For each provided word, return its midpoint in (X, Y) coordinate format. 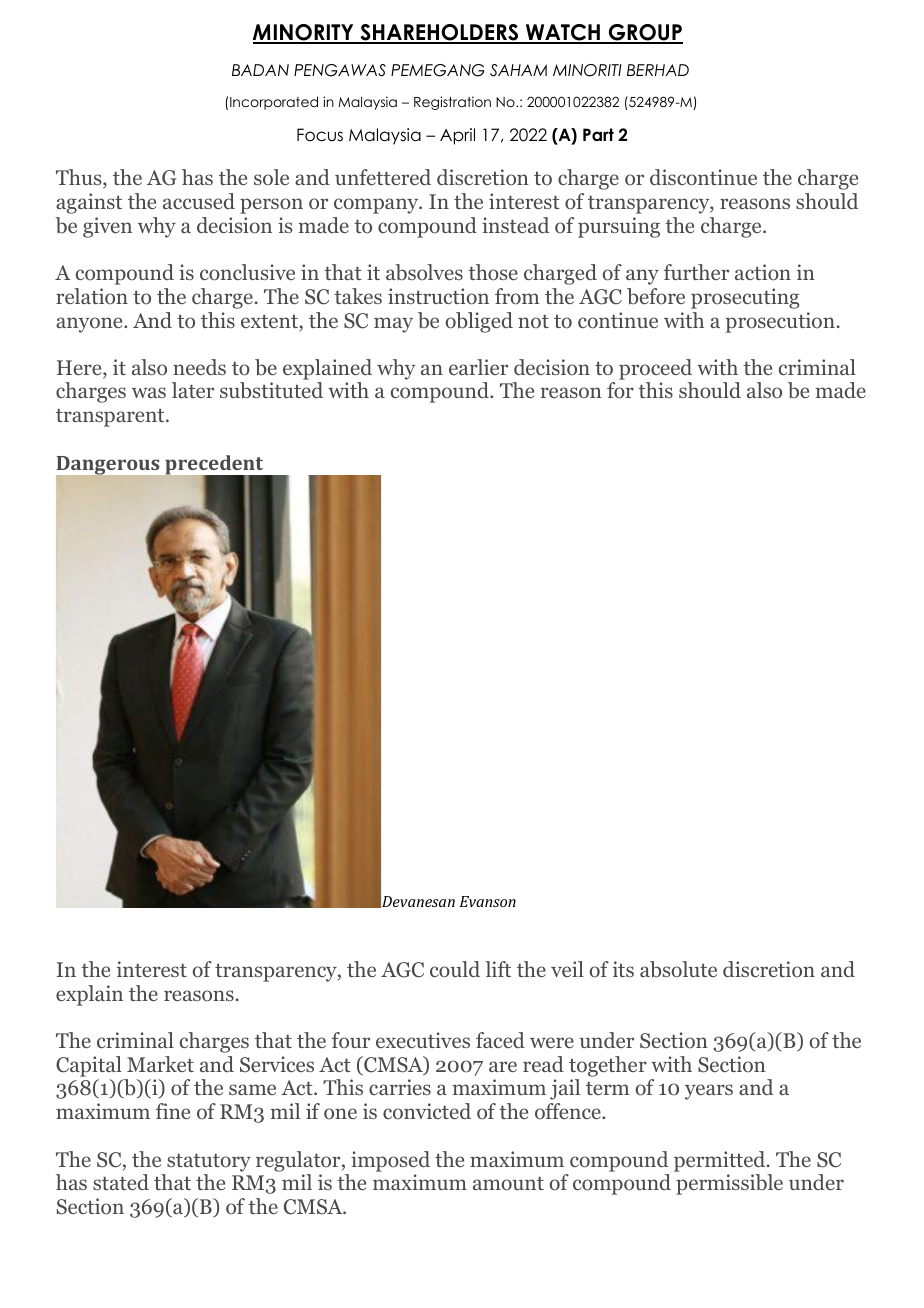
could (455, 969)
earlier (478, 367)
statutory (209, 1162)
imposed (390, 1161)
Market (160, 1064)
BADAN (260, 70)
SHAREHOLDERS (439, 33)
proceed (655, 369)
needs (199, 367)
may (393, 325)
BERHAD (658, 70)
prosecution (780, 322)
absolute (678, 969)
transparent (111, 417)
